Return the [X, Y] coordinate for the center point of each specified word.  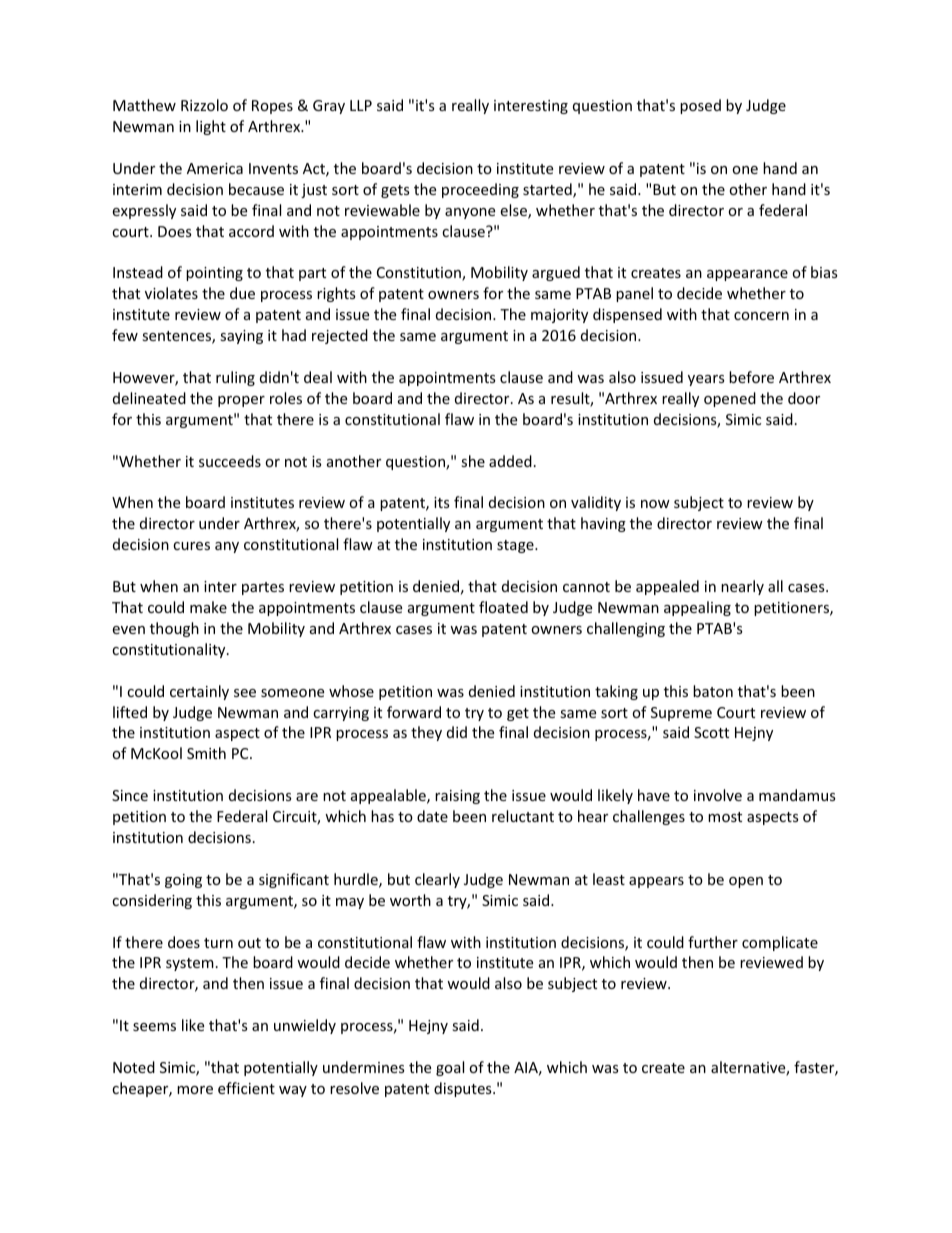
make [208, 607]
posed [700, 106]
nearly [742, 587]
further [713, 942]
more [195, 1090]
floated [503, 607]
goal [450, 1068]
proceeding [480, 190]
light [211, 127]
